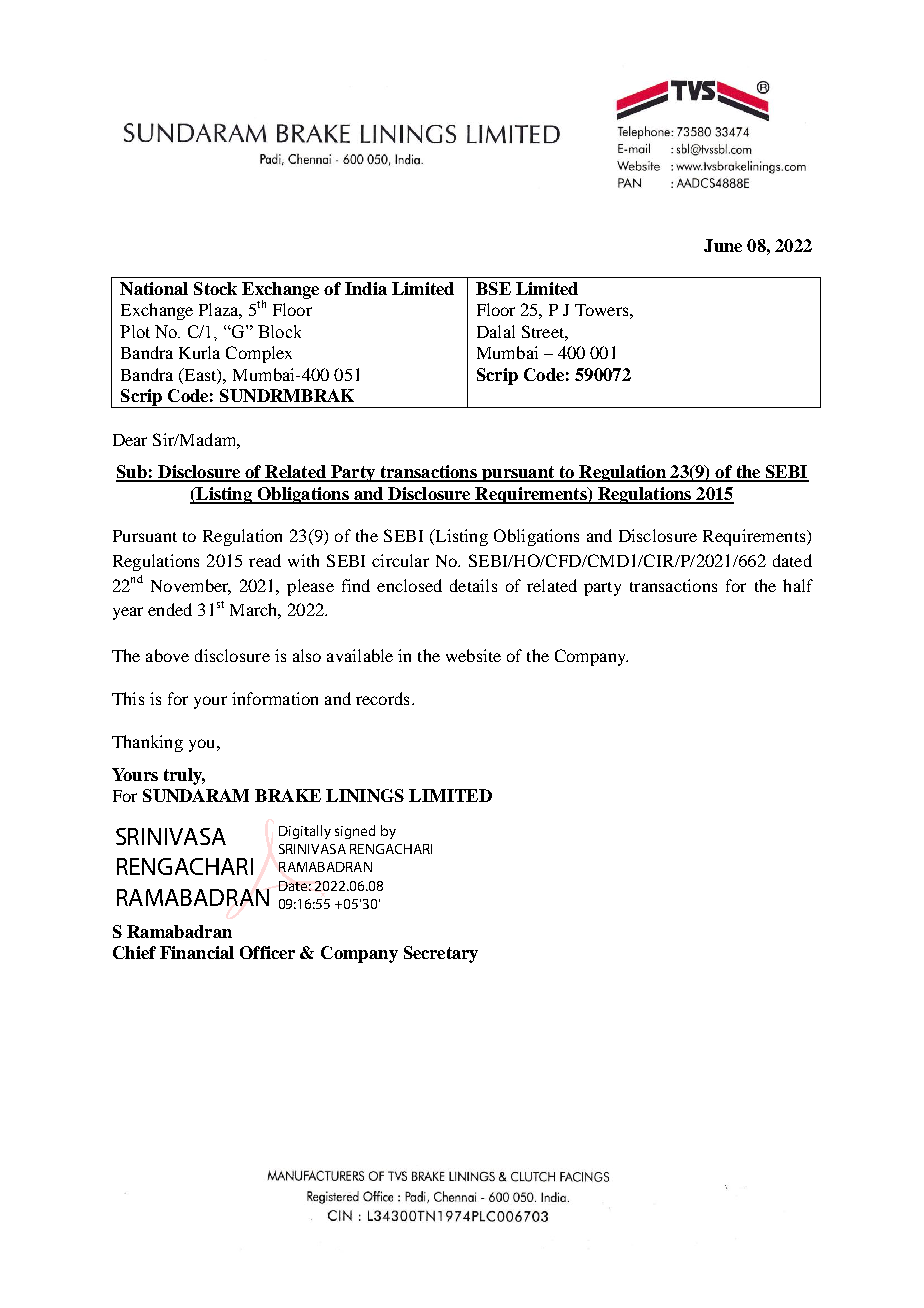  I want to click on website, so click(473, 655).
